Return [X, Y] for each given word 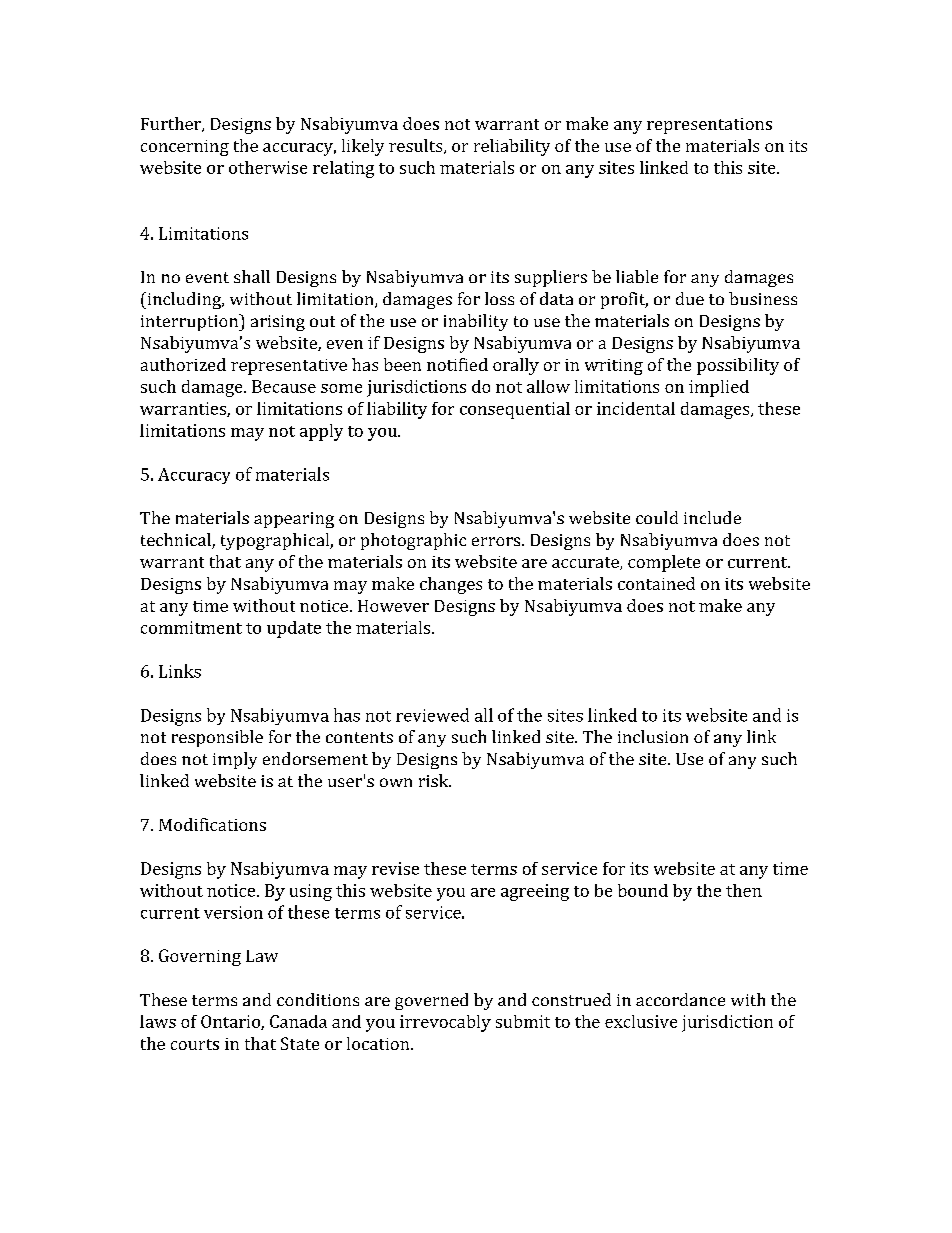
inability [476, 322]
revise [395, 868]
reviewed [432, 715]
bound [643, 890]
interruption [191, 322]
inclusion [653, 736]
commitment [191, 627]
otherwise [268, 167]
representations [709, 126]
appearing [294, 520]
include [712, 517]
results [417, 146]
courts [195, 1044]
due [690, 298]
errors [497, 541]
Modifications [212, 824]
